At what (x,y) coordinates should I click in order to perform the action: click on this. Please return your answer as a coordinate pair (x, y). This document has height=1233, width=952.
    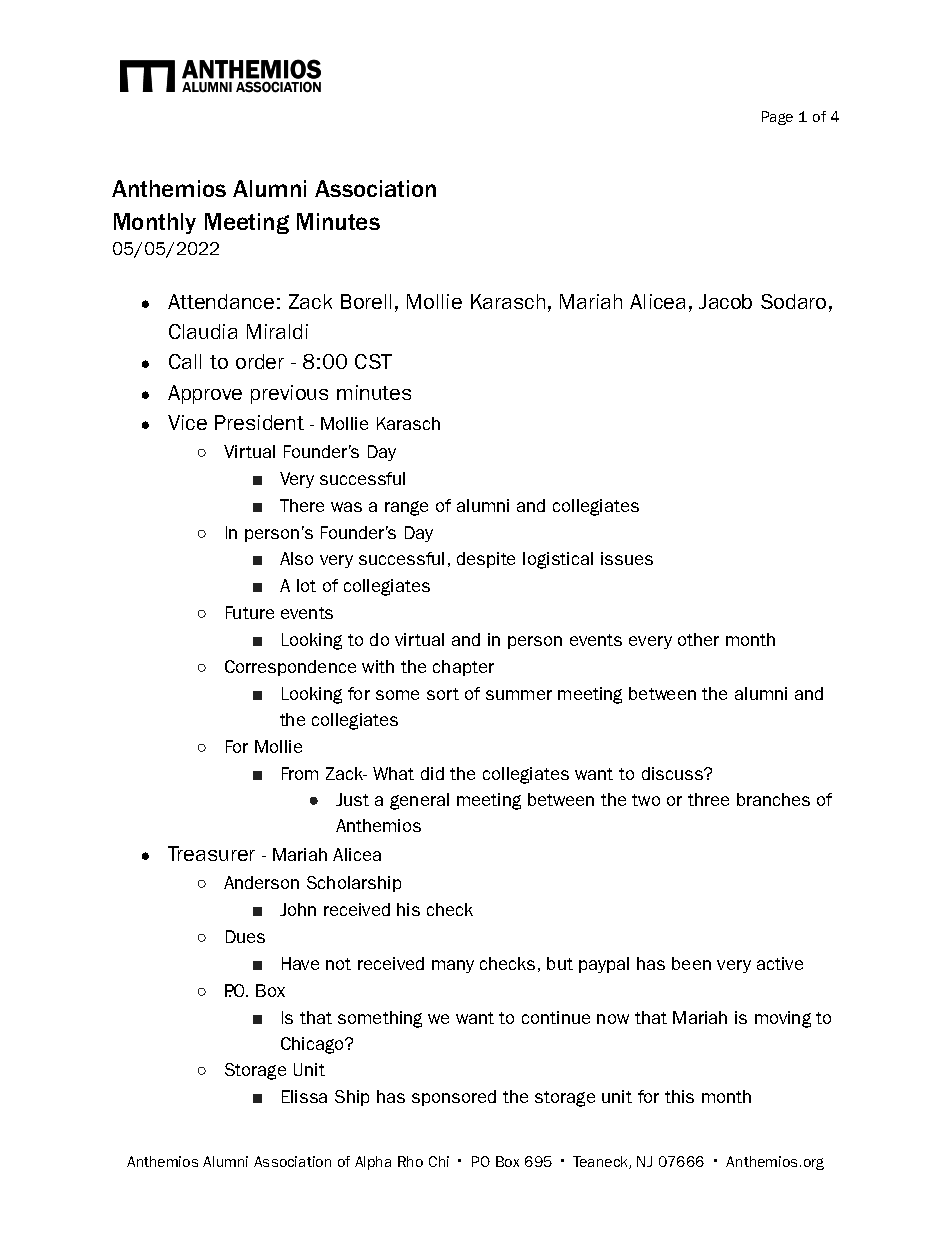
    Looking at the image, I should click on (679, 1096).
